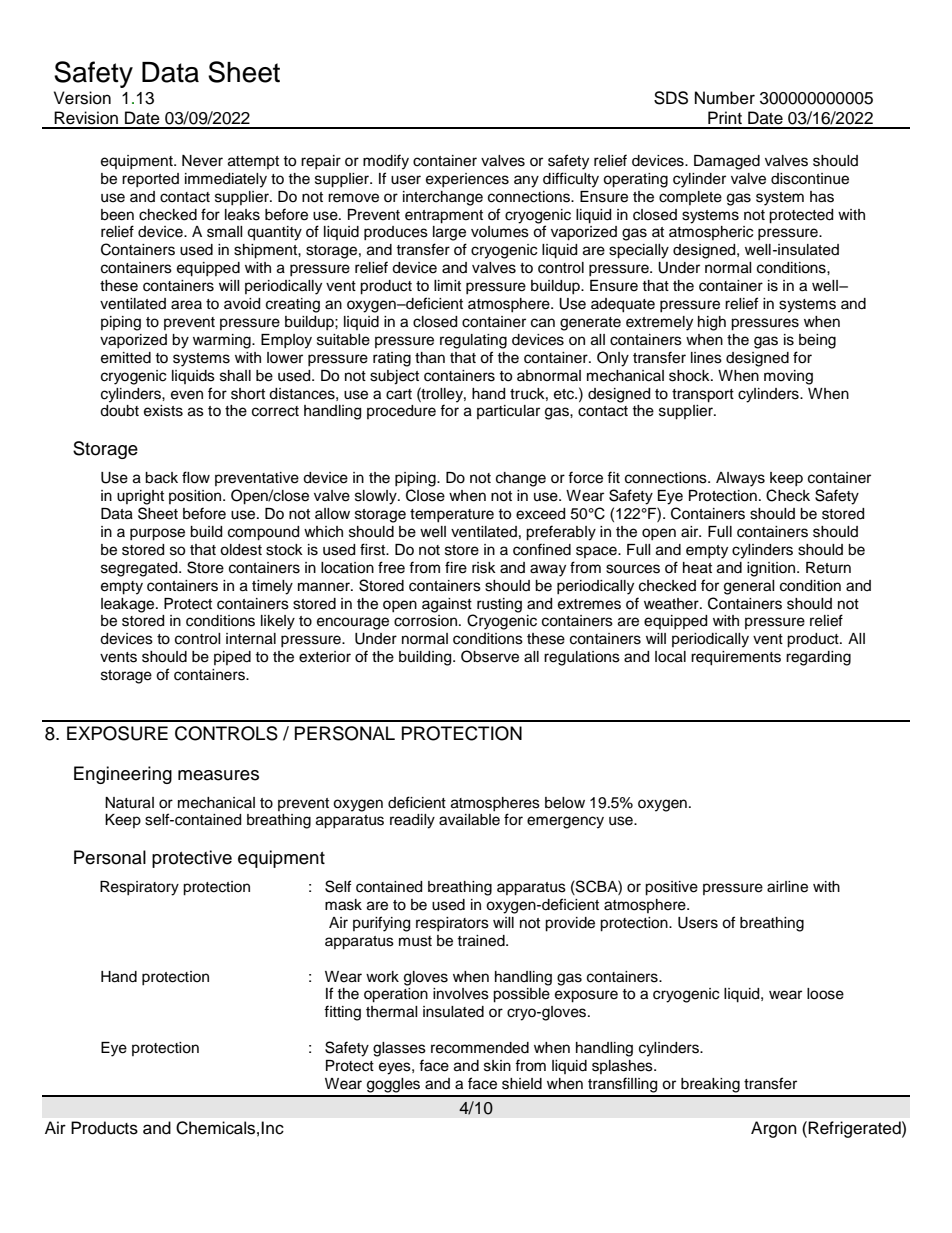 This image has height=1233, width=952. I want to click on experiences, so click(467, 180).
